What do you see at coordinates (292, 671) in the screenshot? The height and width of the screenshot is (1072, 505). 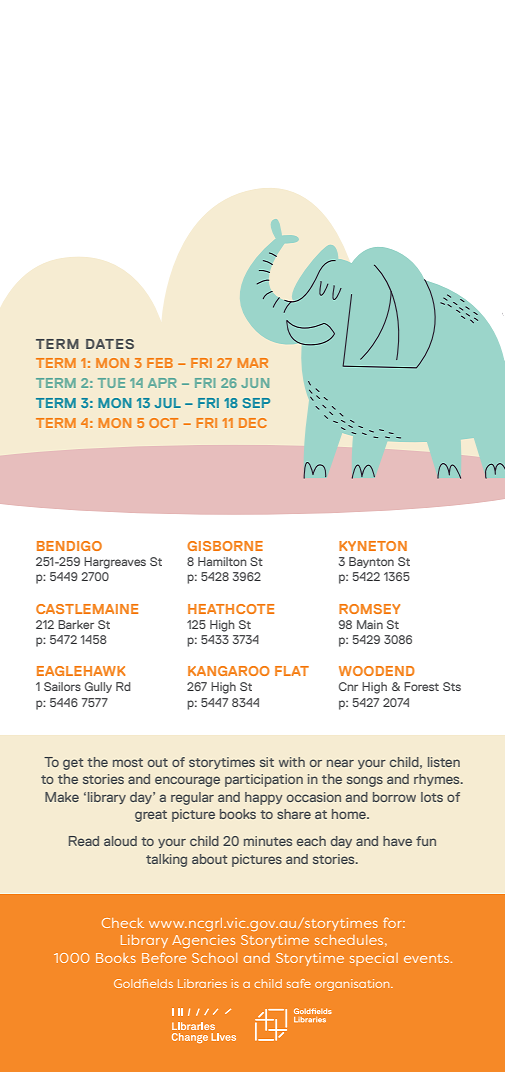 I see `FLAT` at bounding box center [292, 671].
